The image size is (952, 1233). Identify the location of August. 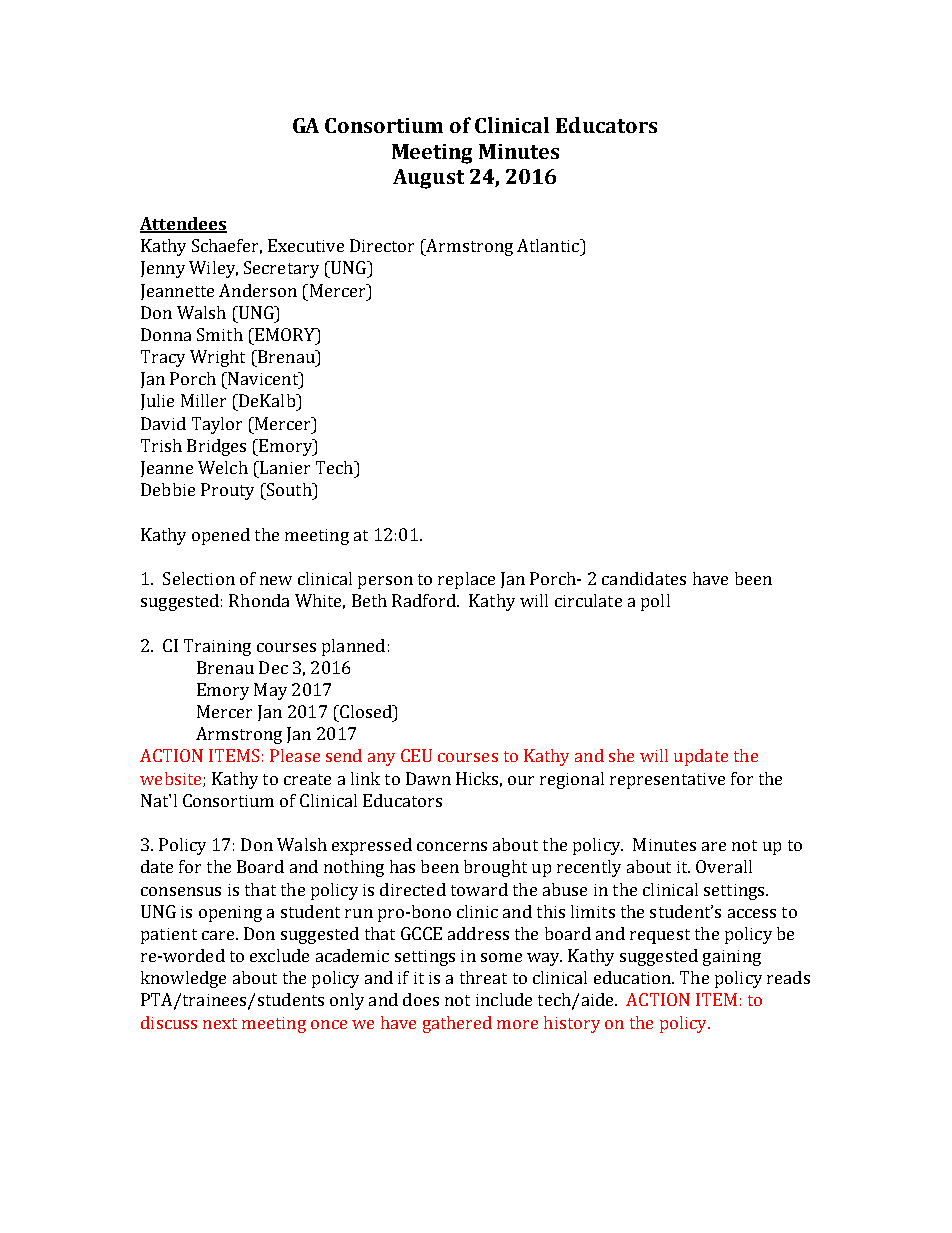
(428, 179).
